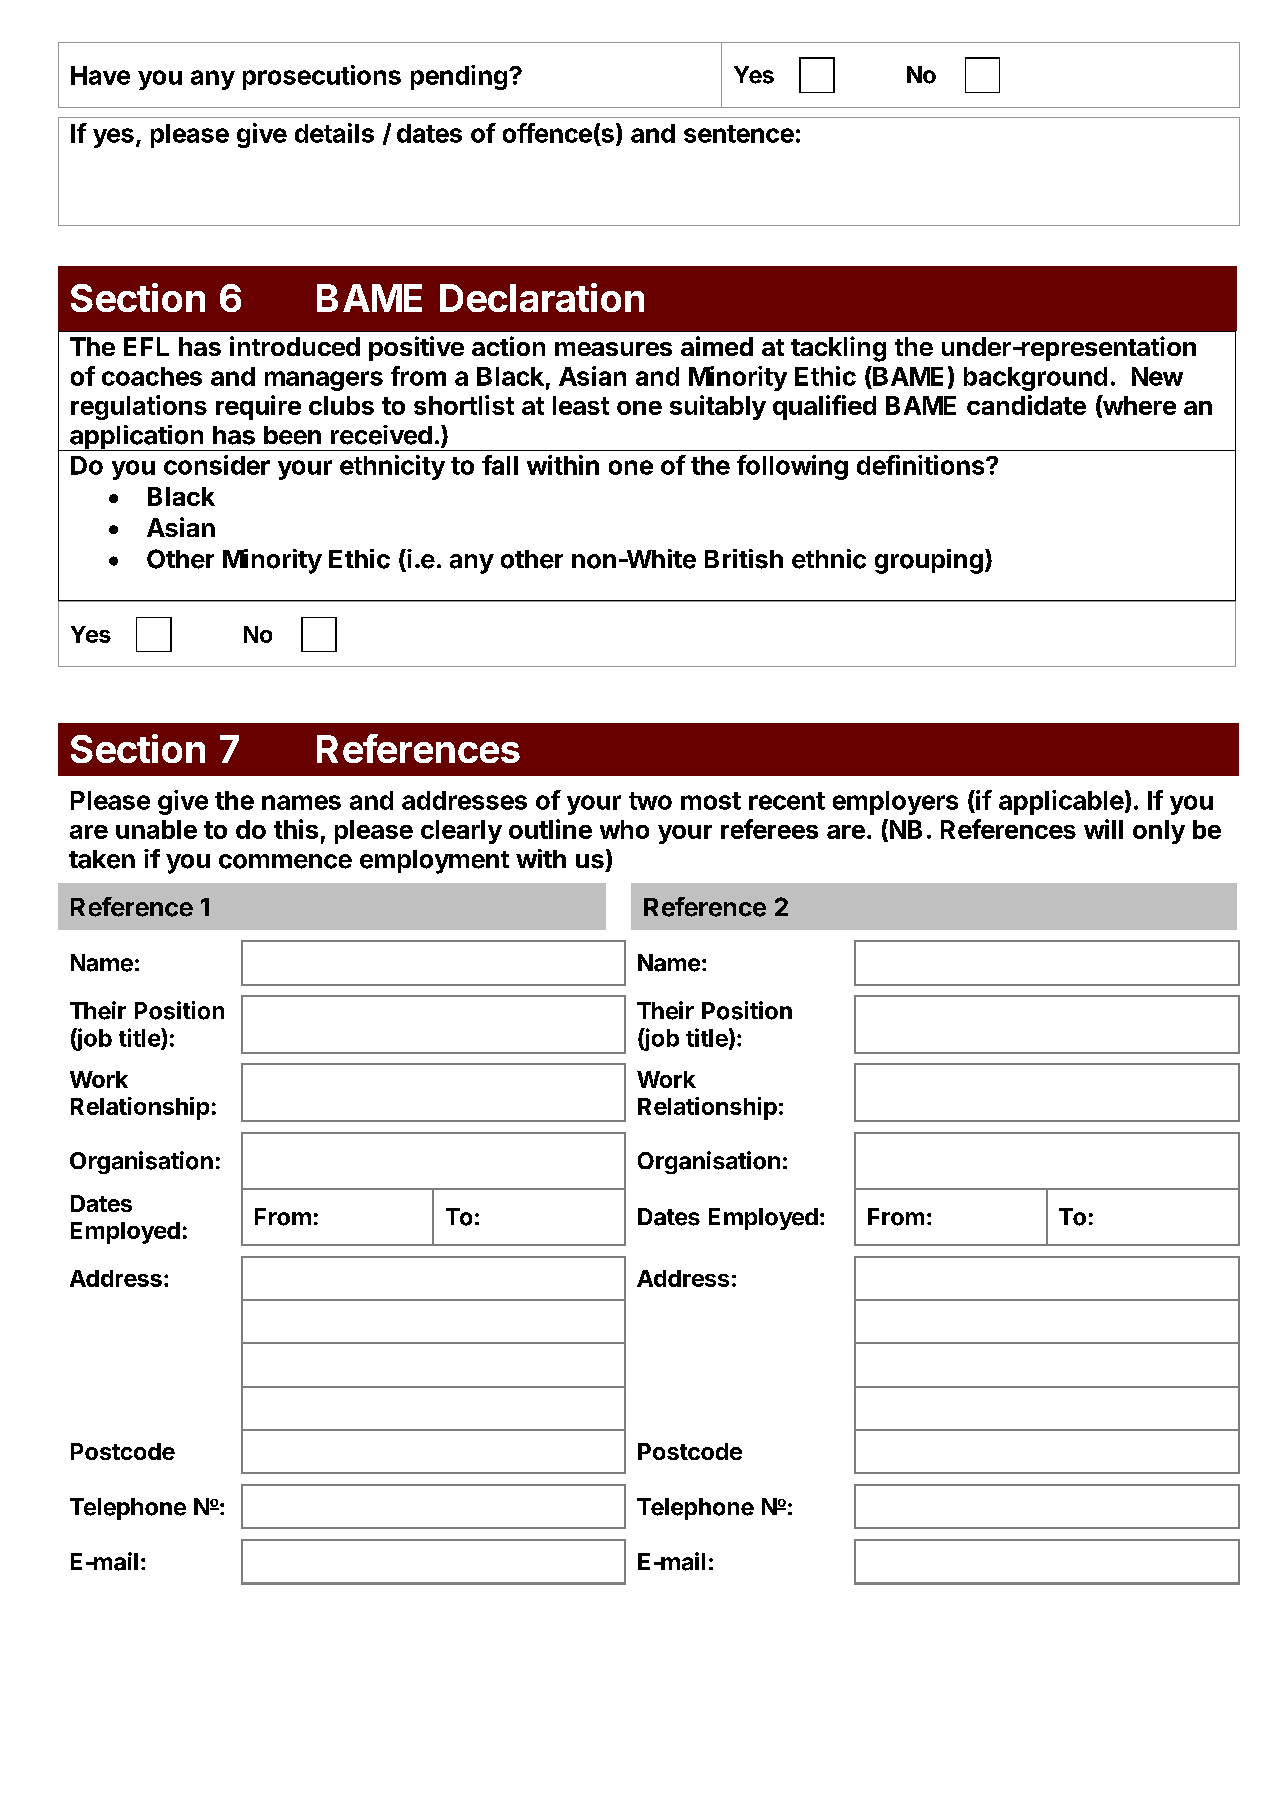  I want to click on this, so click(296, 829).
